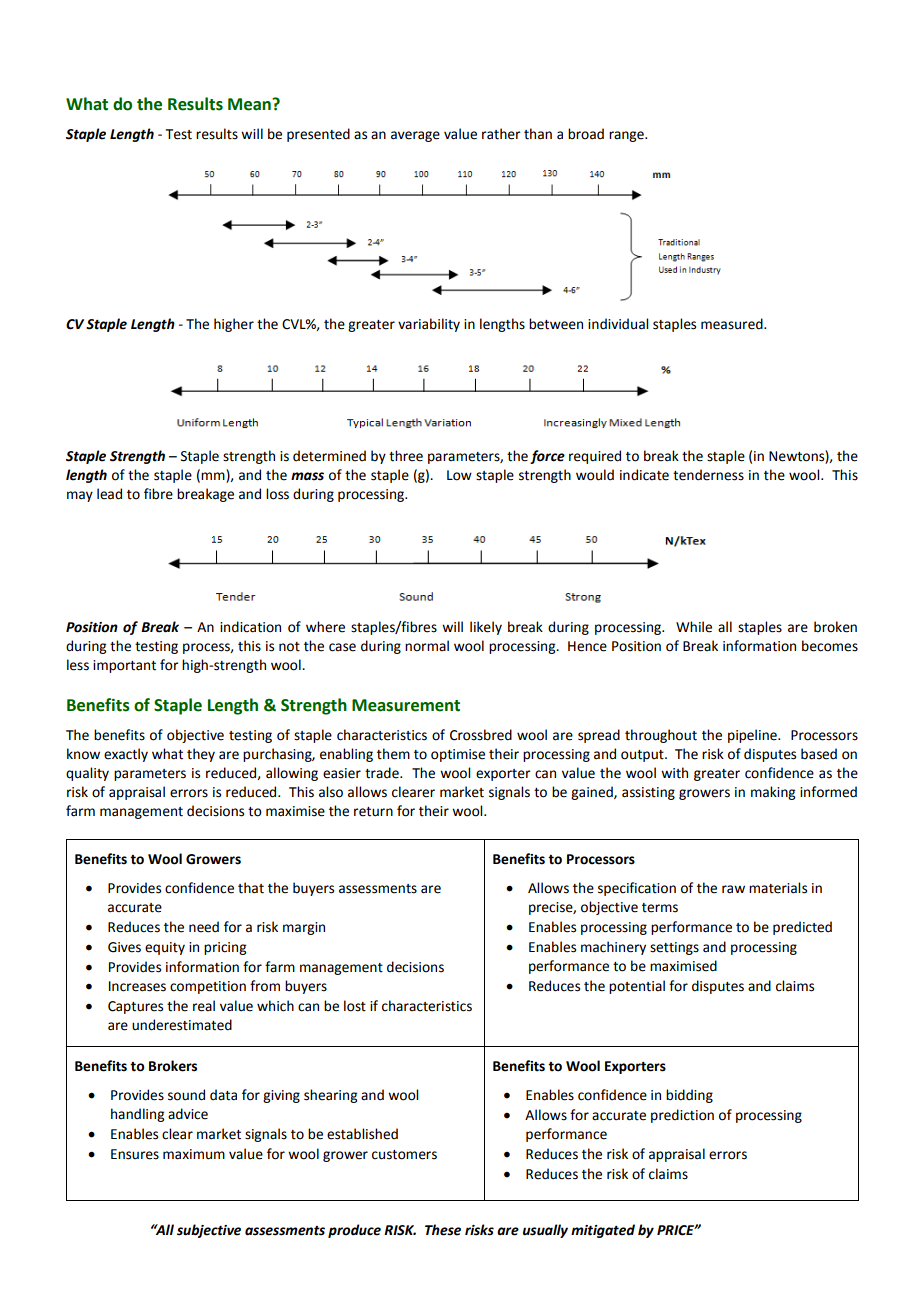  Describe the element at coordinates (694, 627) in the document. I see `While` at that location.
